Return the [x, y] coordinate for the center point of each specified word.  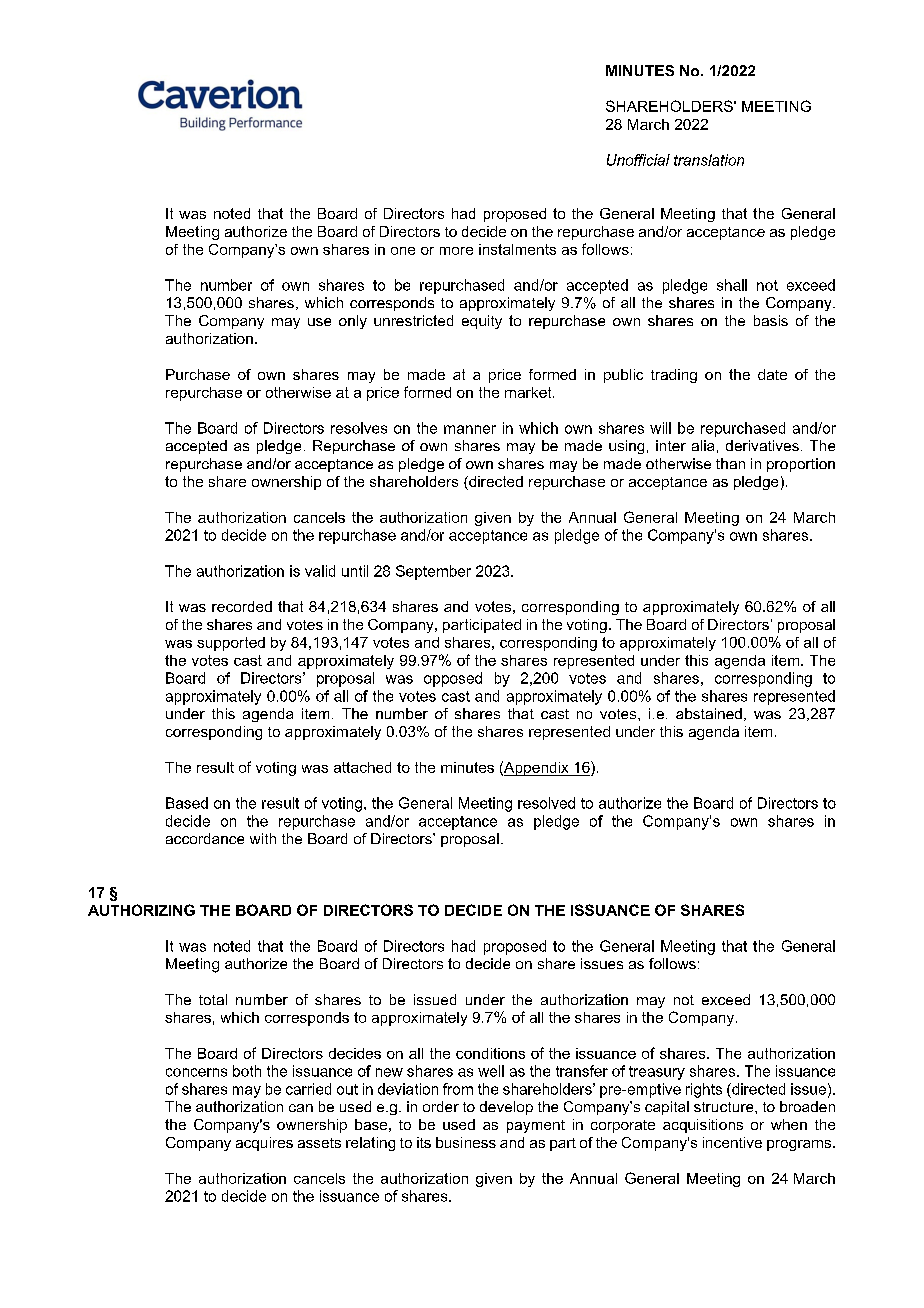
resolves [359, 428]
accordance [205, 838]
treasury [657, 1073]
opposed [453, 679]
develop [506, 1108]
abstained [709, 713]
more [456, 251]
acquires [264, 1144]
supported [231, 644]
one [403, 251]
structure [725, 1107]
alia [703, 445]
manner [470, 429]
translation [709, 160]
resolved [546, 803]
